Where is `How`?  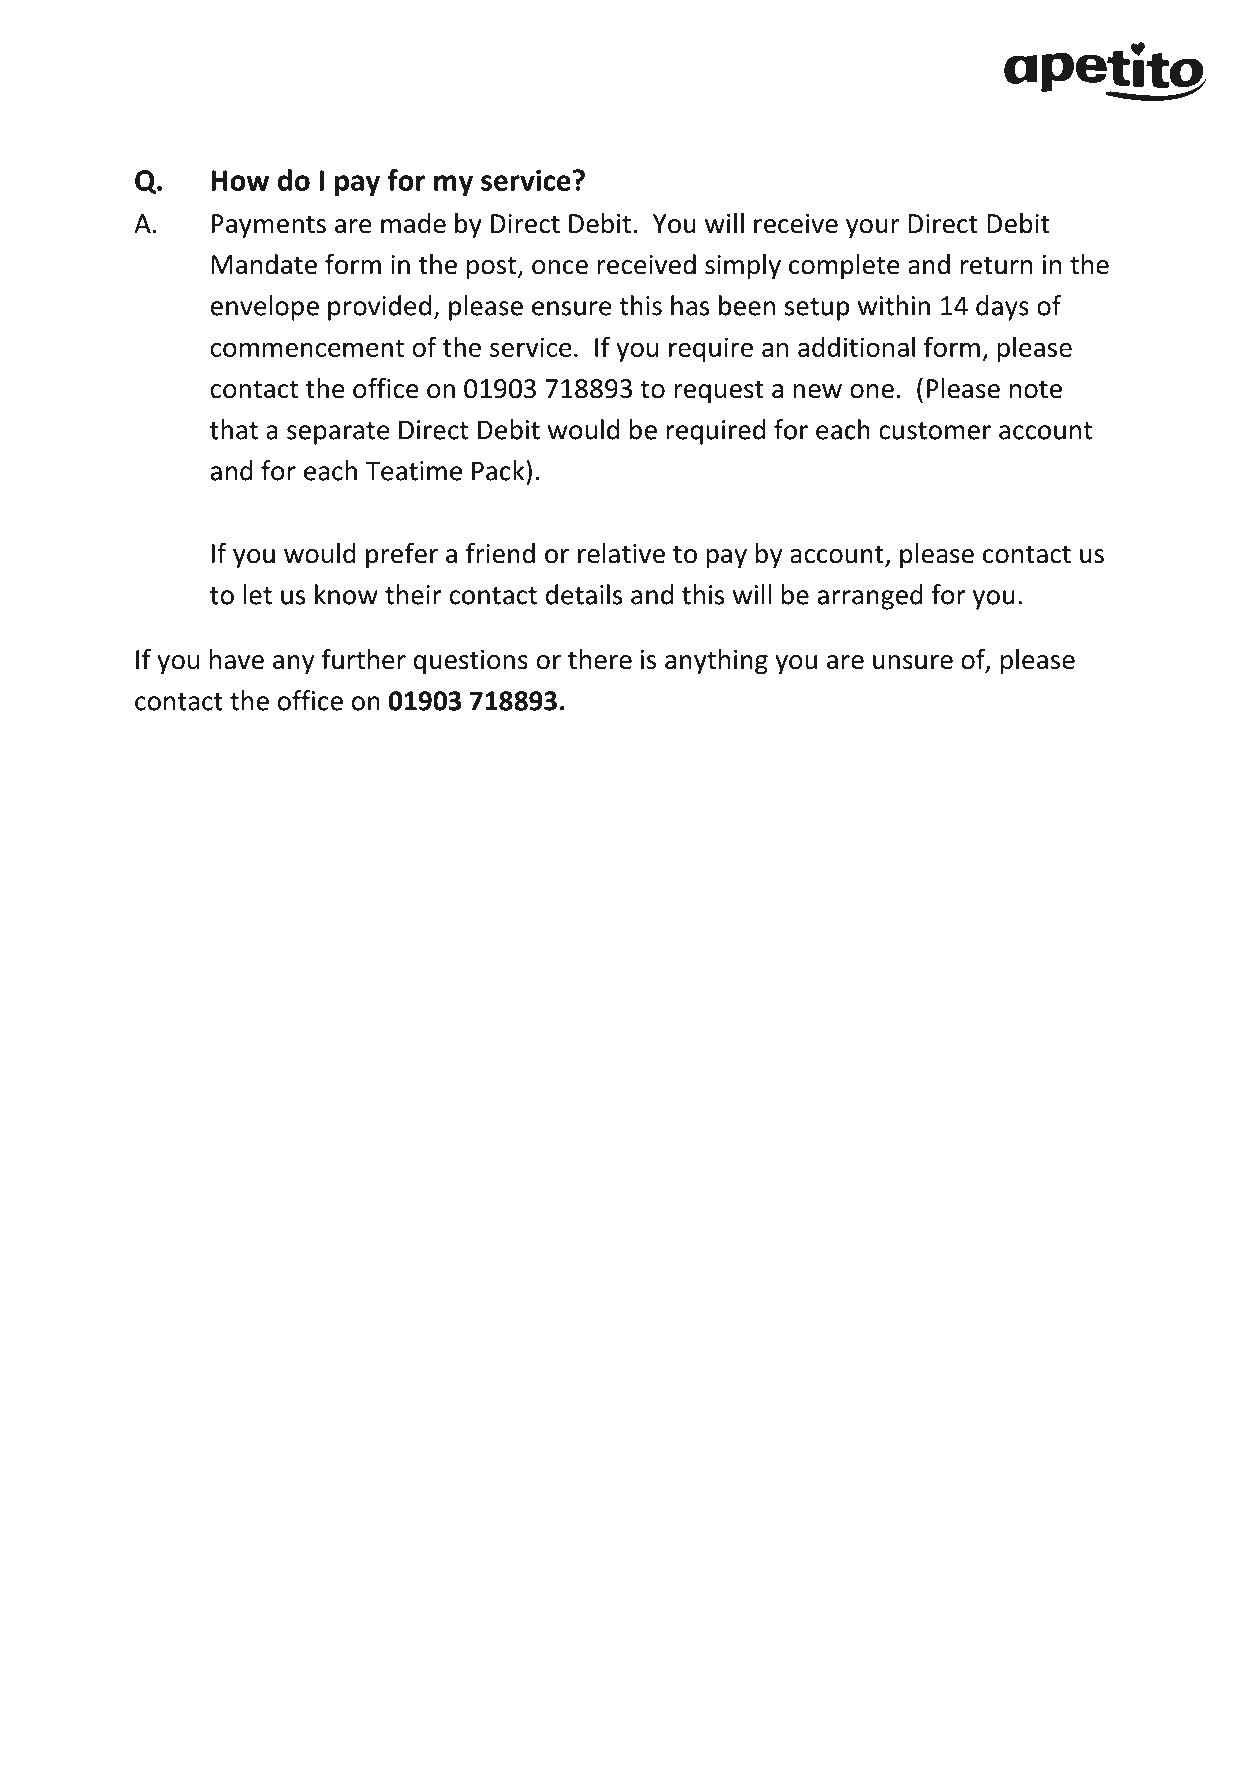
How is located at coordinates (240, 180).
